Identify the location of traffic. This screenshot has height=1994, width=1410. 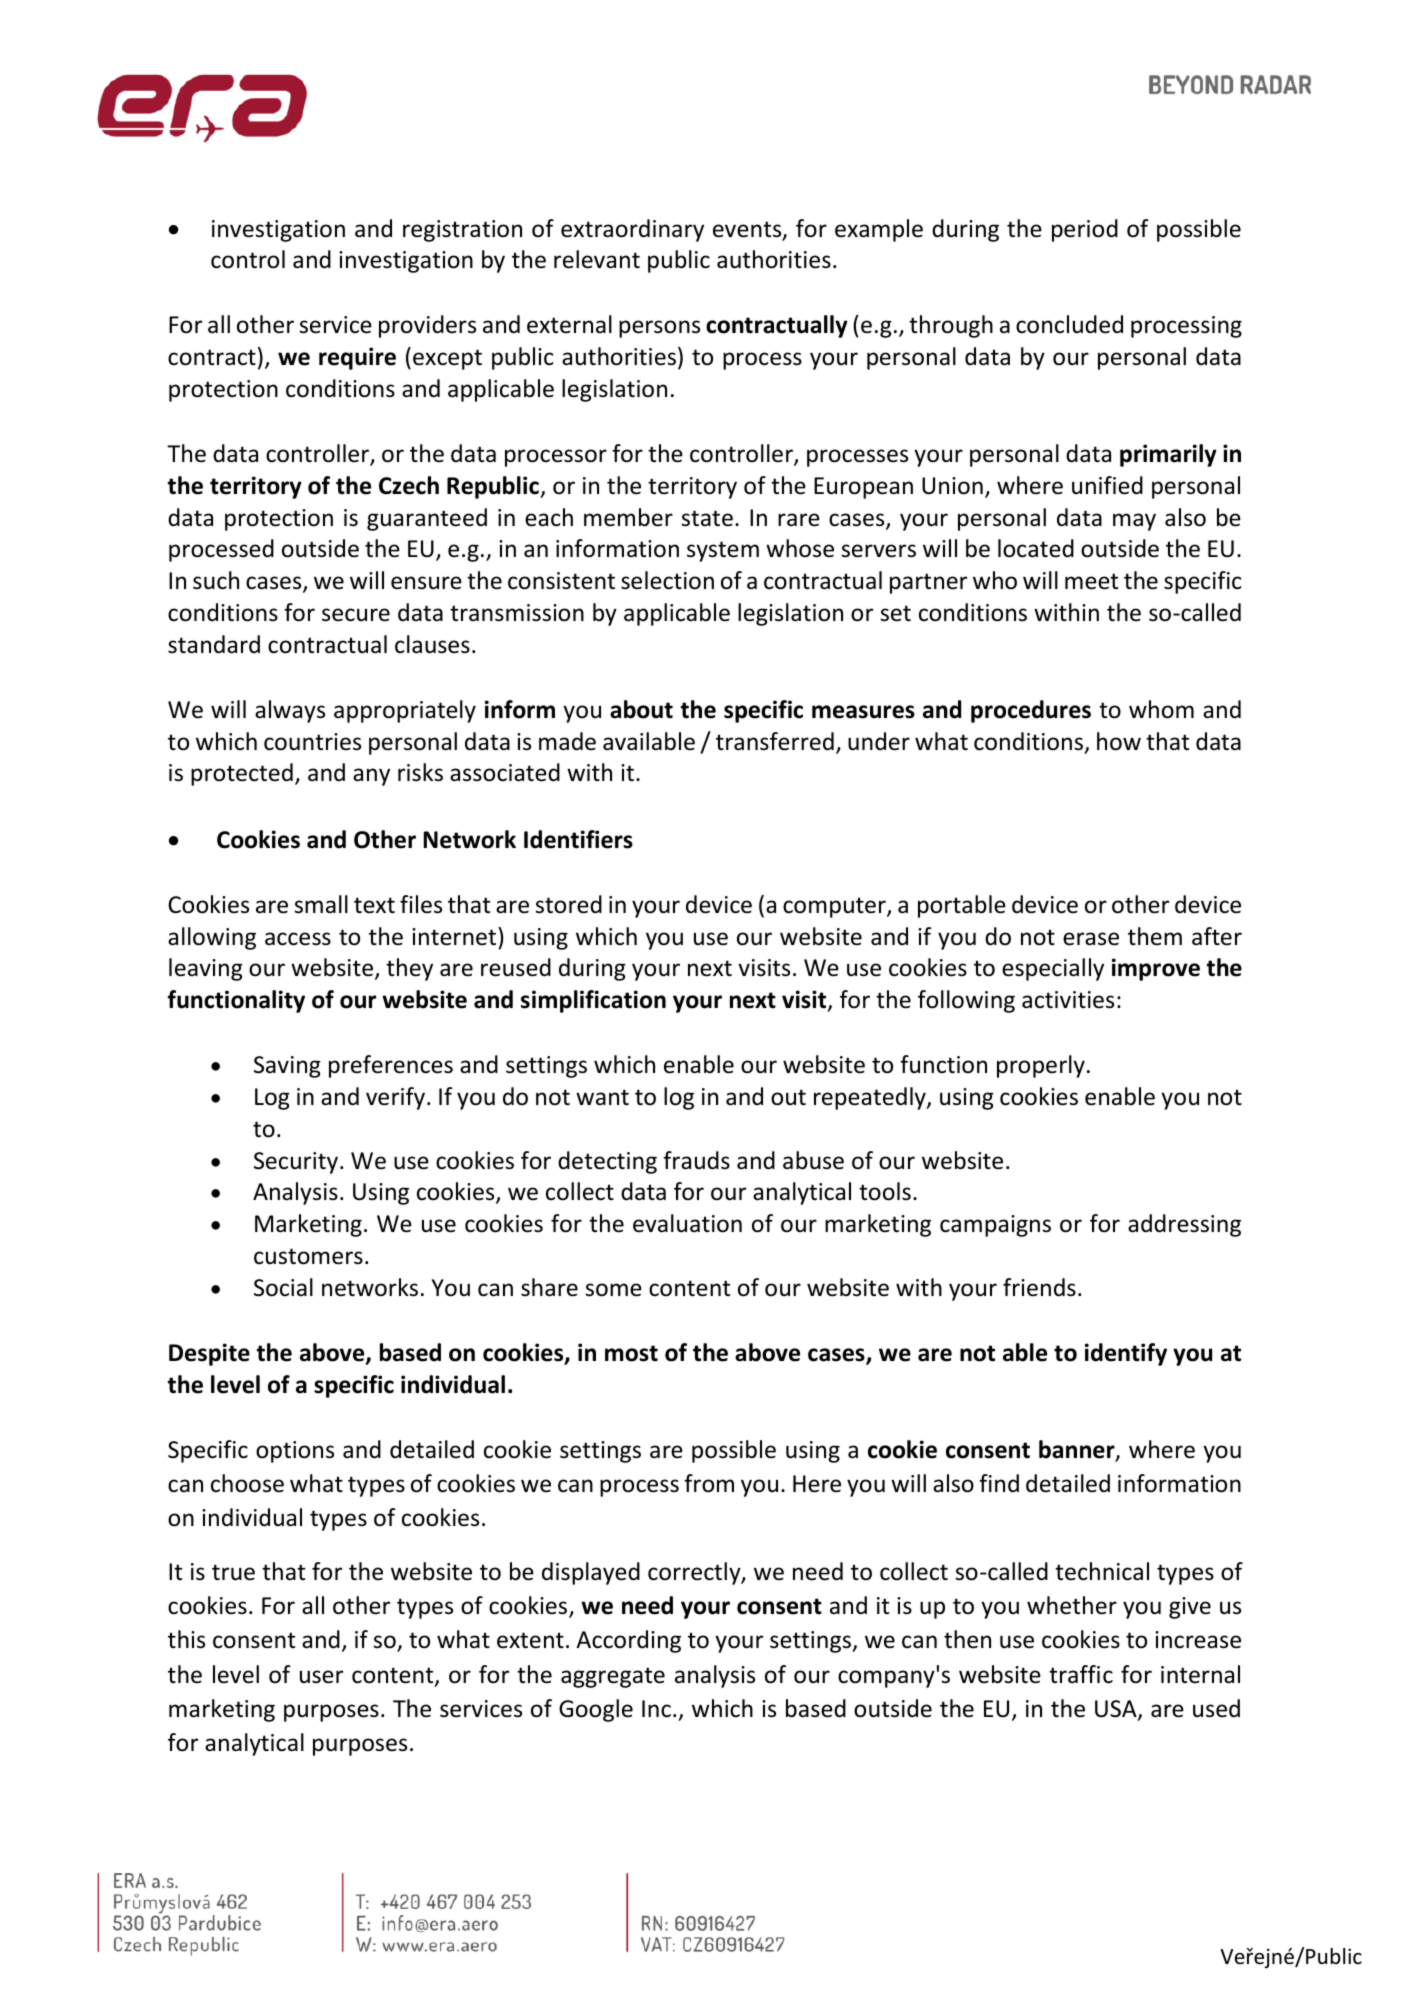
(1081, 1674).
